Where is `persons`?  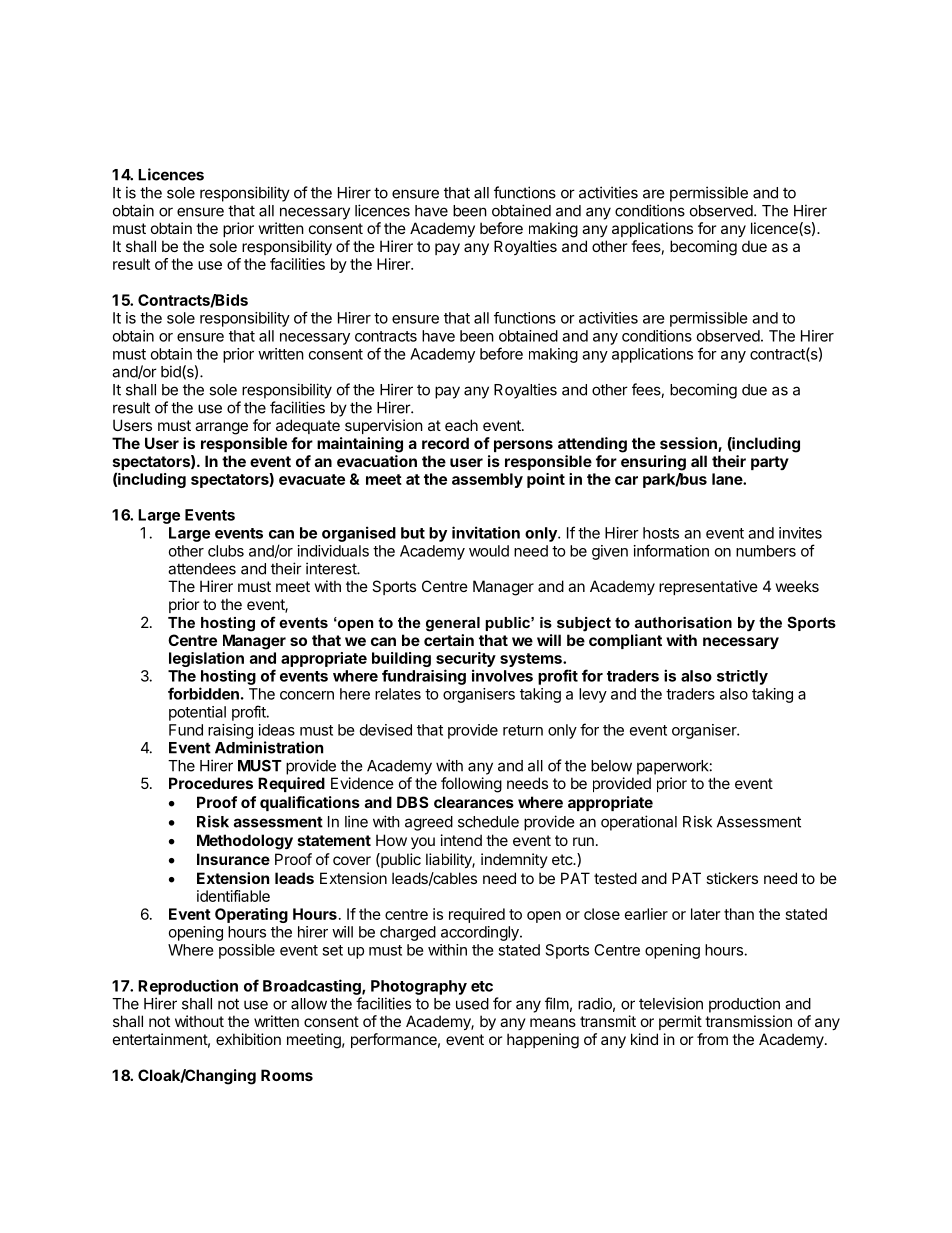 persons is located at coordinates (523, 446).
